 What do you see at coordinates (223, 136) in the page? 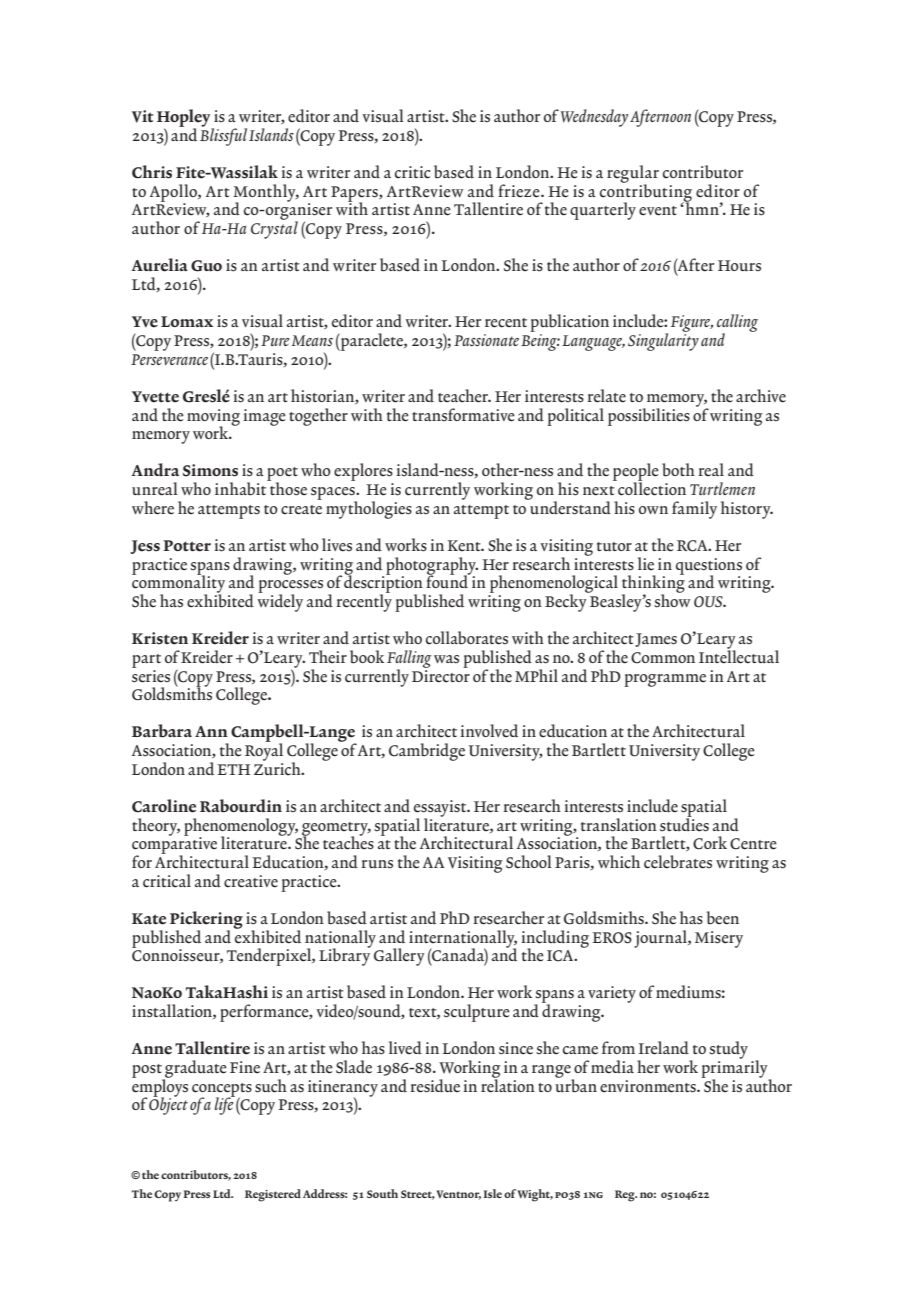
I see `Blissful` at bounding box center [223, 136].
